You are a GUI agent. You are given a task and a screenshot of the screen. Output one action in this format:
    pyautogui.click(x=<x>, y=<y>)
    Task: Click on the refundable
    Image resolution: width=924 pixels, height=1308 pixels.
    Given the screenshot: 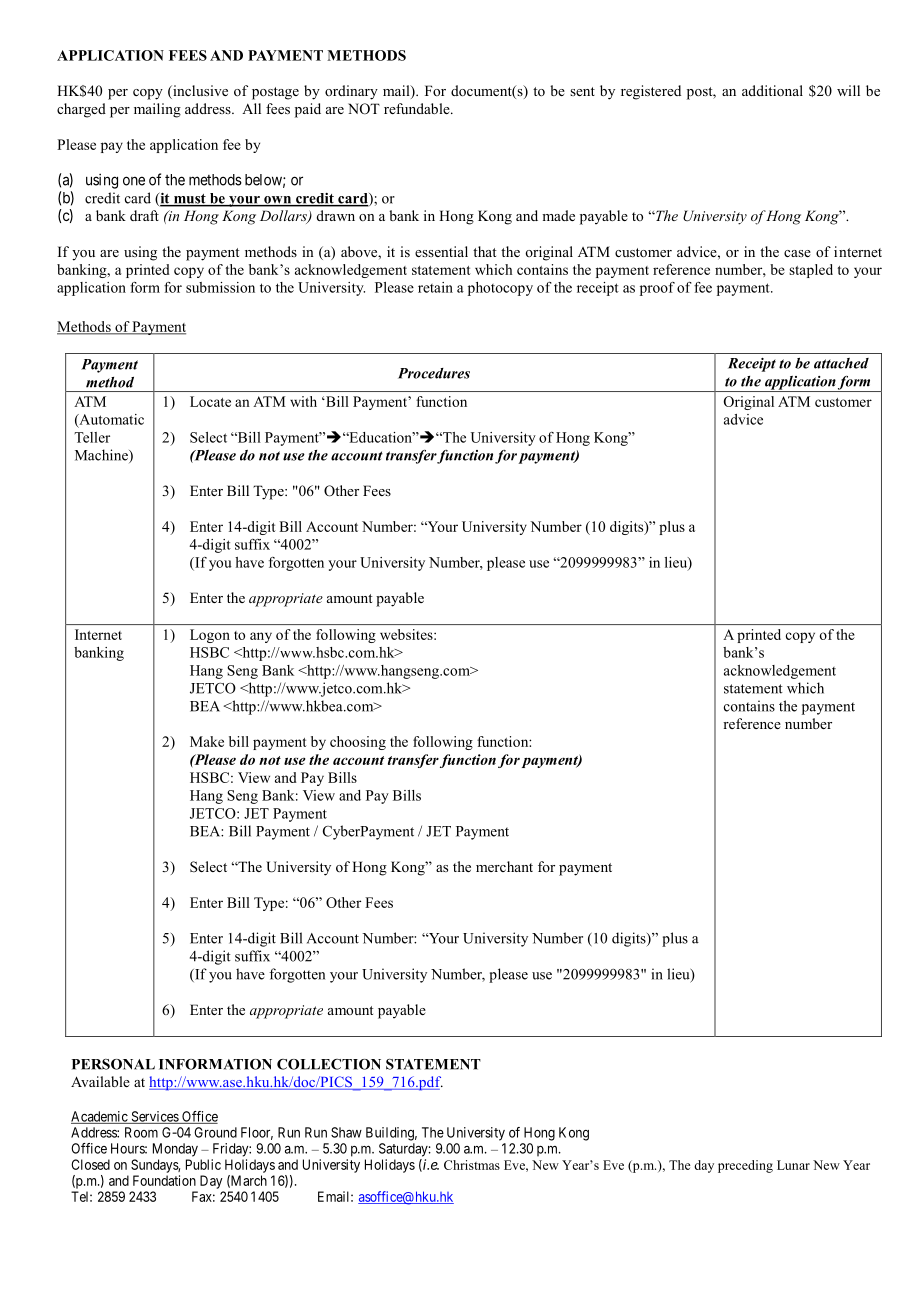 What is the action you would take?
    pyautogui.click(x=418, y=108)
